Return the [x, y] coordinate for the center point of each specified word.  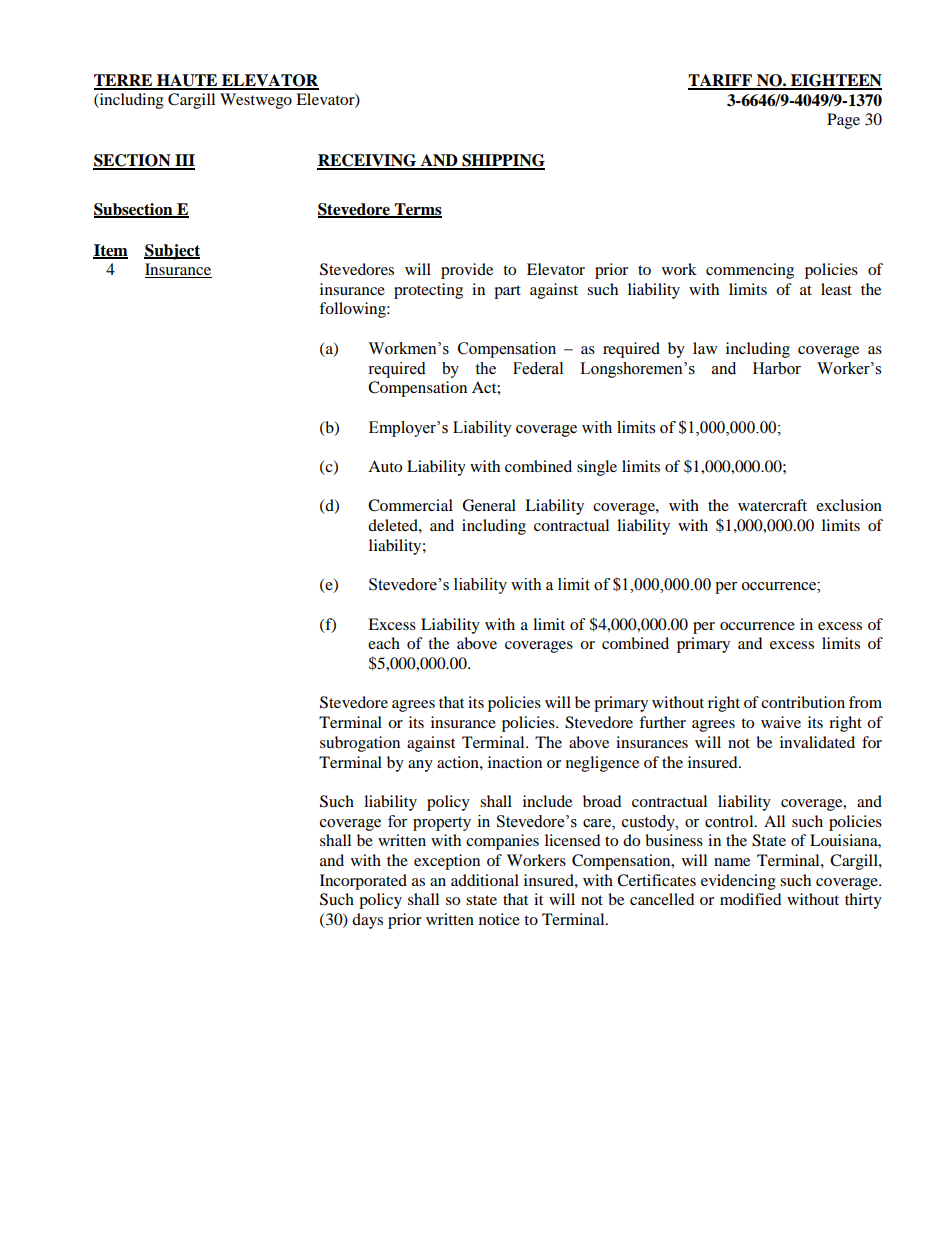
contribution [803, 702]
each [384, 643]
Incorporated [363, 882]
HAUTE [187, 81]
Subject [172, 252]
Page [843, 121]
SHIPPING [502, 161]
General [489, 505]
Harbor [777, 368]
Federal [538, 368]
